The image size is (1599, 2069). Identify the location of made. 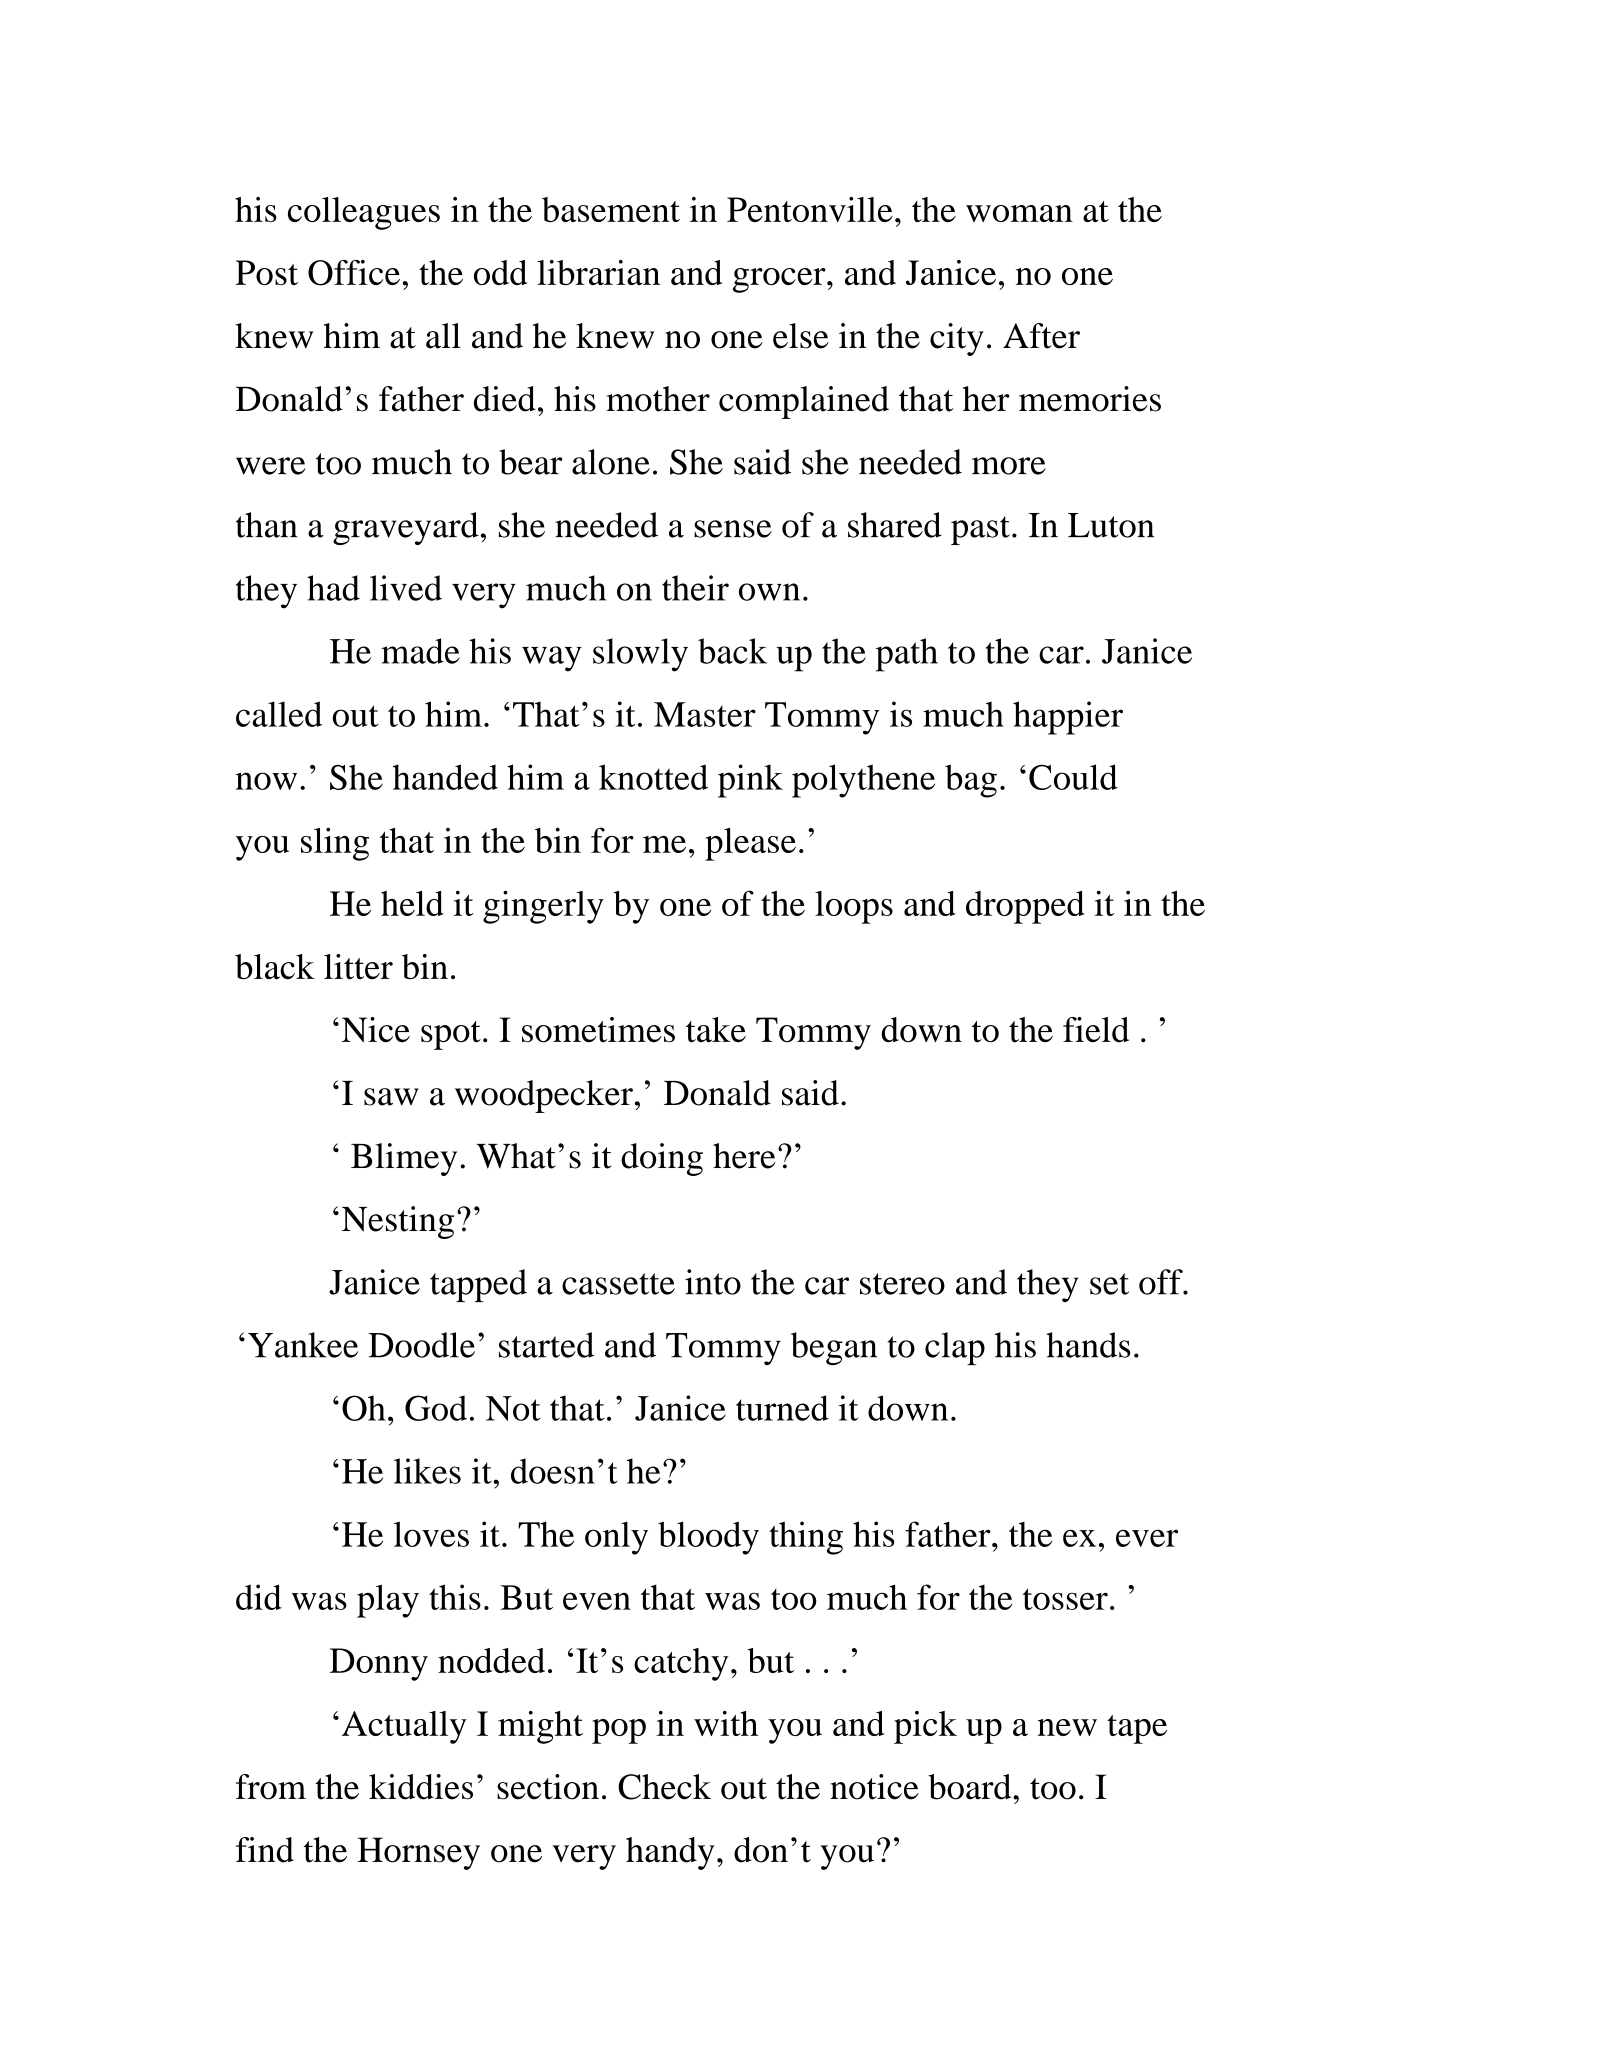
(420, 651).
